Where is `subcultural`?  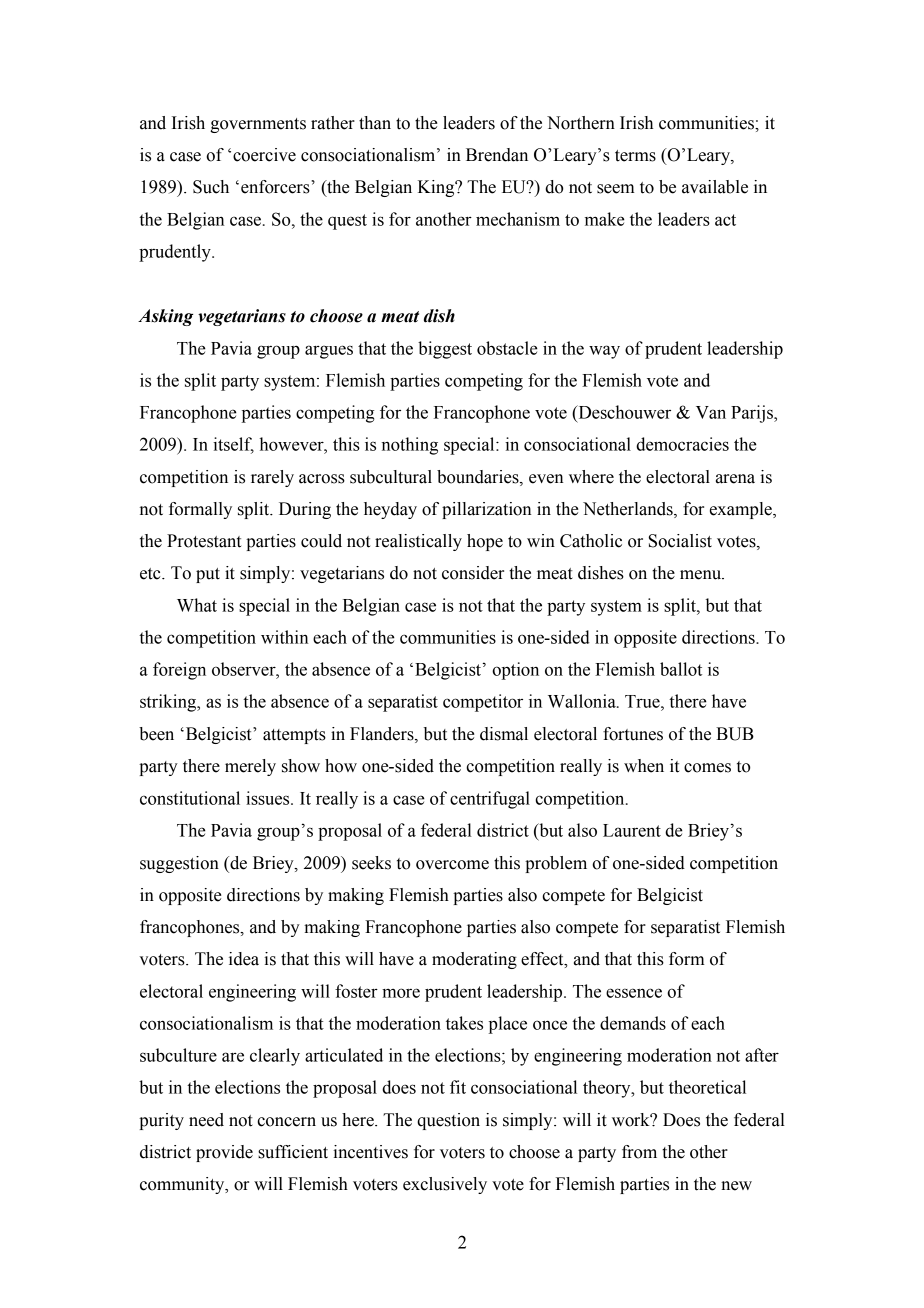 subcultural is located at coordinates (391, 477).
